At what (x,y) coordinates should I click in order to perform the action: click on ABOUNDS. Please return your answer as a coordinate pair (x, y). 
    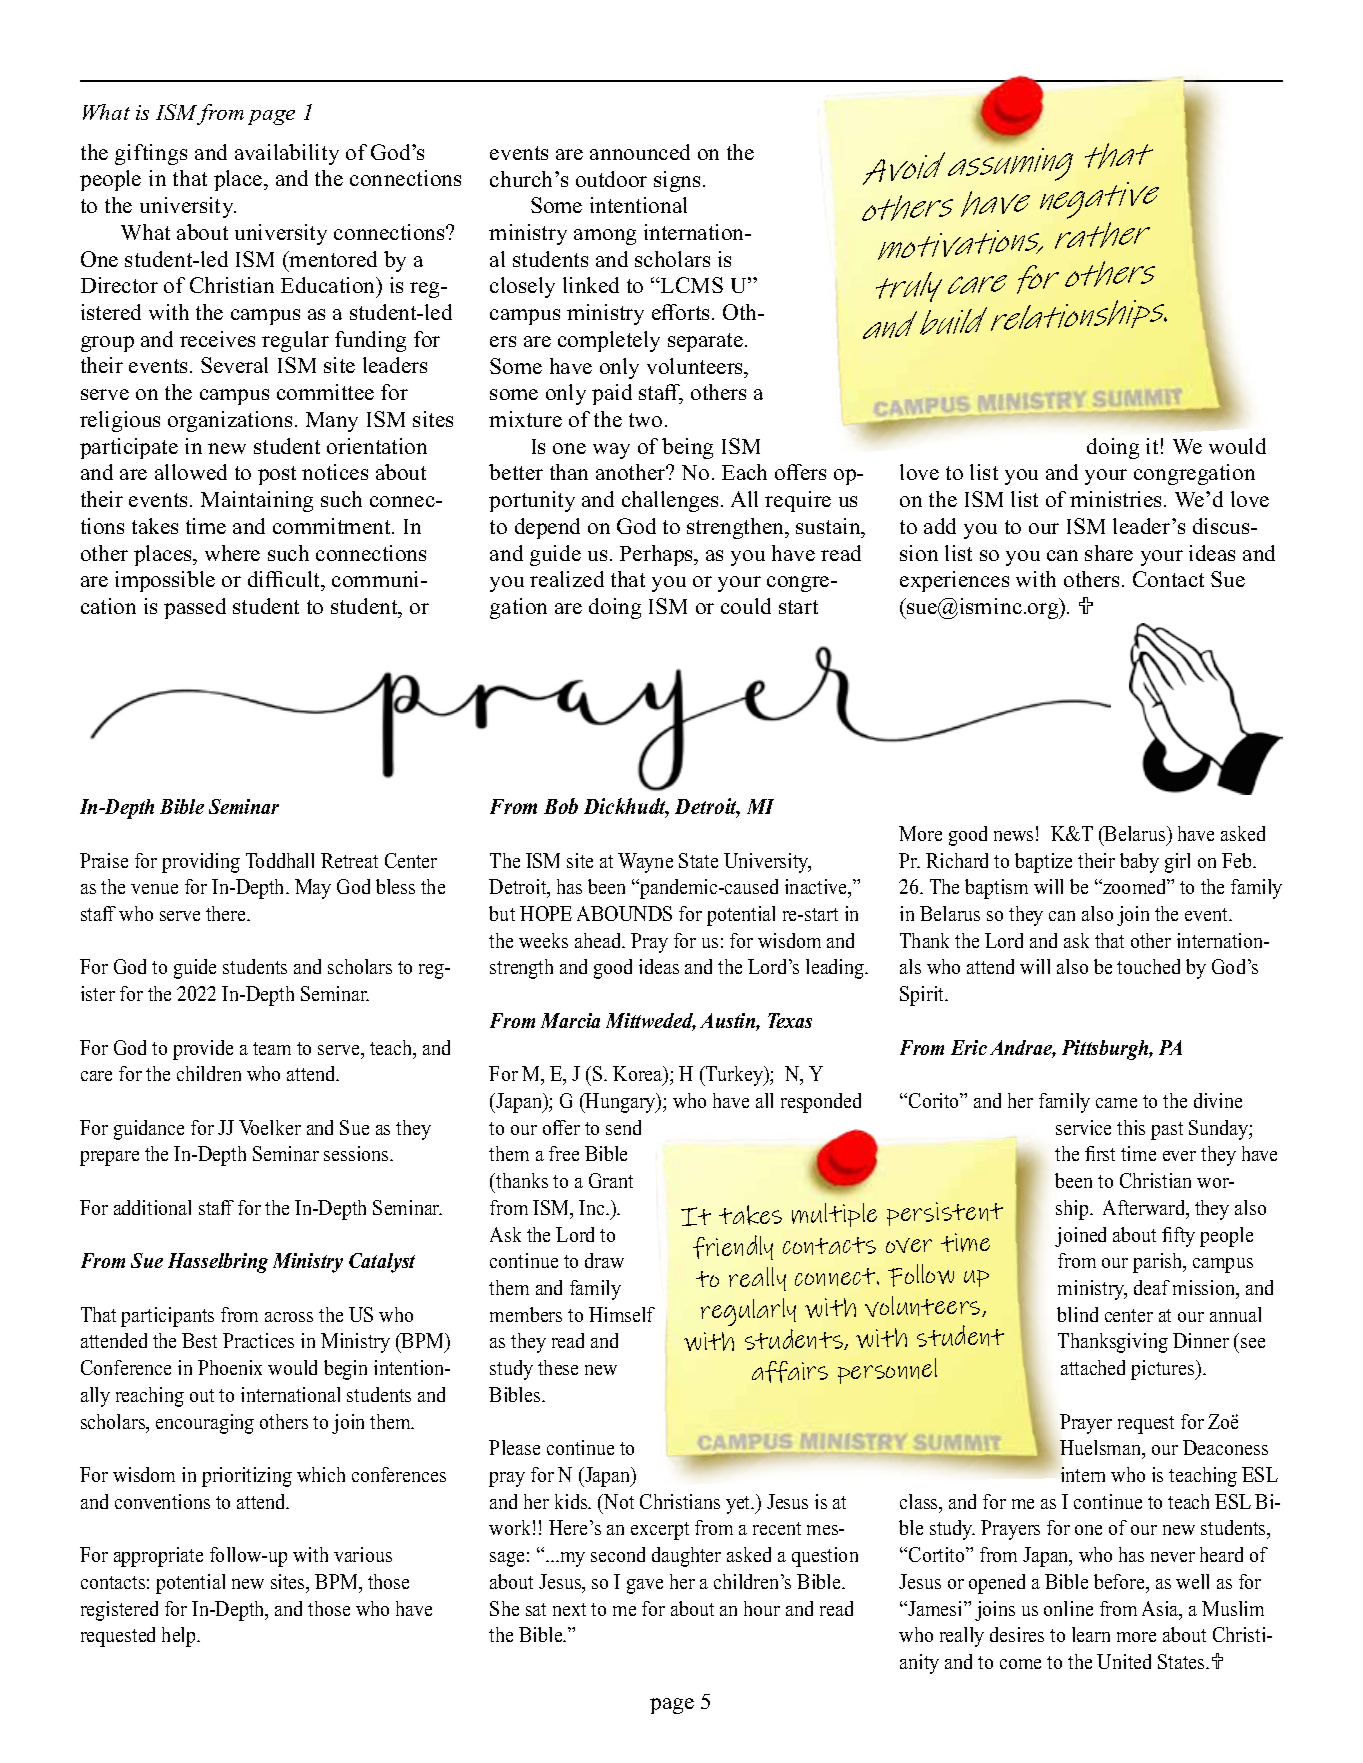
    Looking at the image, I should click on (624, 913).
